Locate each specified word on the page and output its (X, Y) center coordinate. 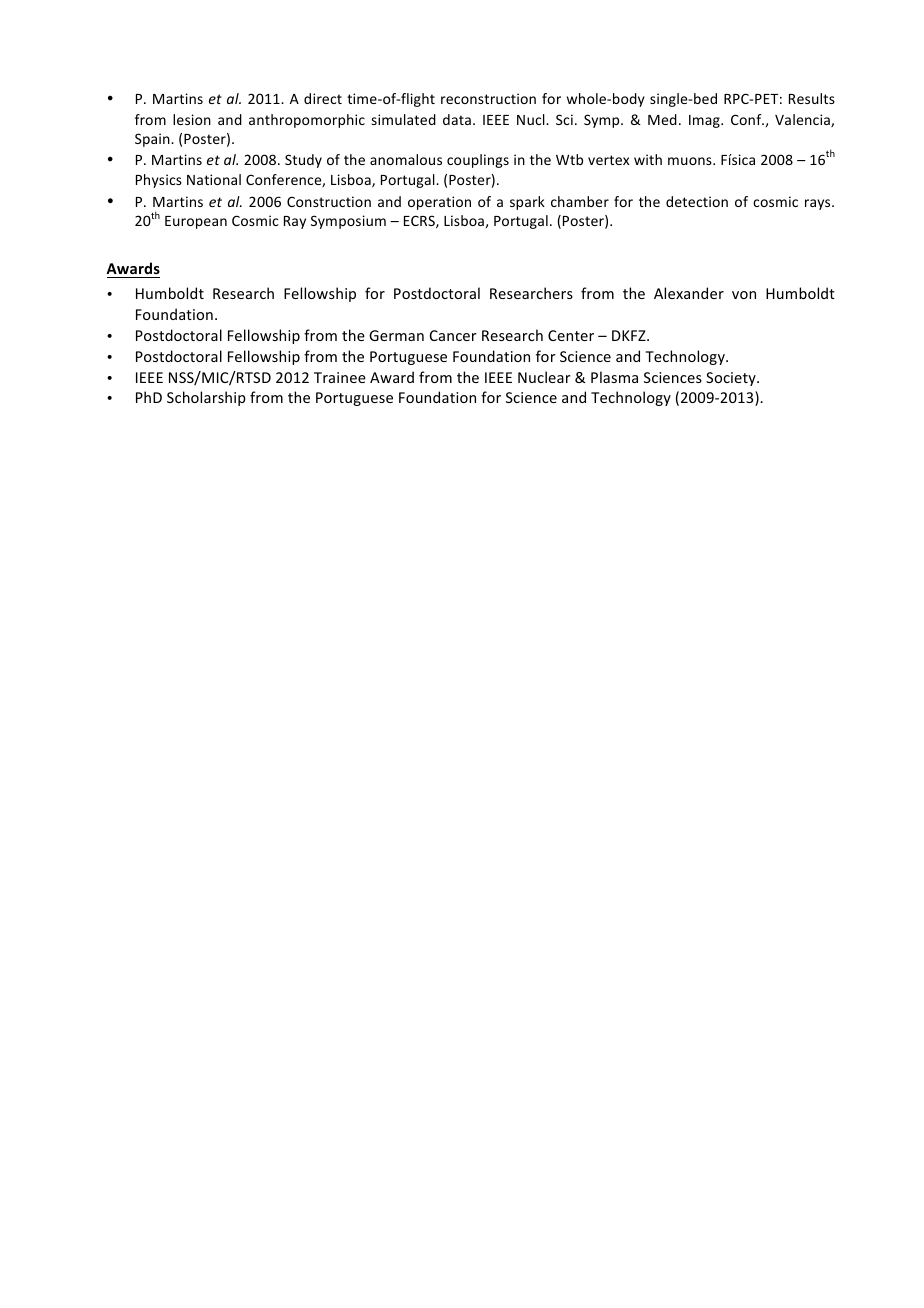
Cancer (453, 335)
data (457, 119)
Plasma (614, 377)
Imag (705, 121)
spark (527, 203)
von (744, 295)
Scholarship (206, 398)
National (214, 179)
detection (697, 201)
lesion (192, 119)
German (396, 335)
